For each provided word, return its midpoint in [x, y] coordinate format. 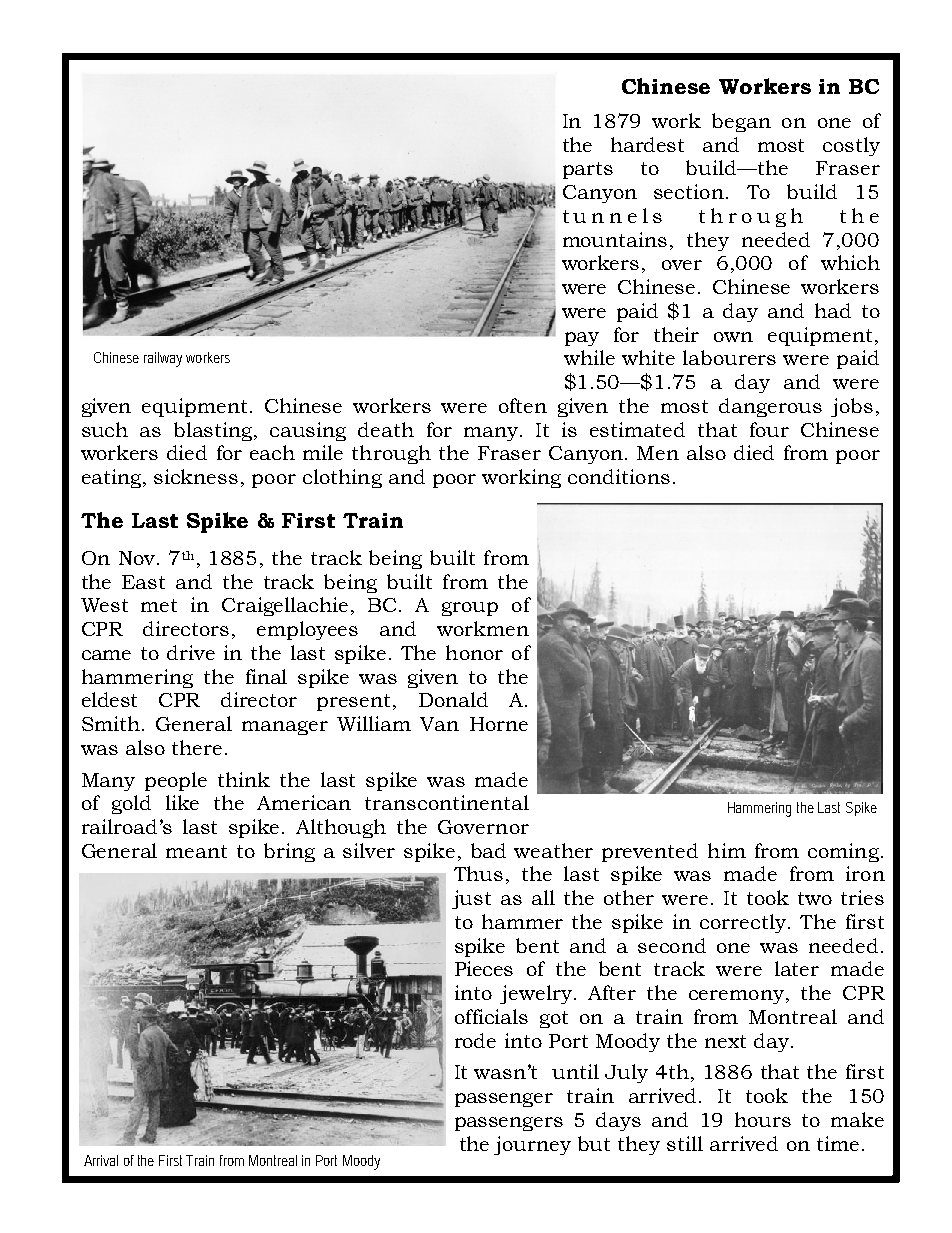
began [741, 122]
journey [532, 1145]
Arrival [101, 1160]
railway [163, 359]
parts [588, 170]
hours [763, 1119]
